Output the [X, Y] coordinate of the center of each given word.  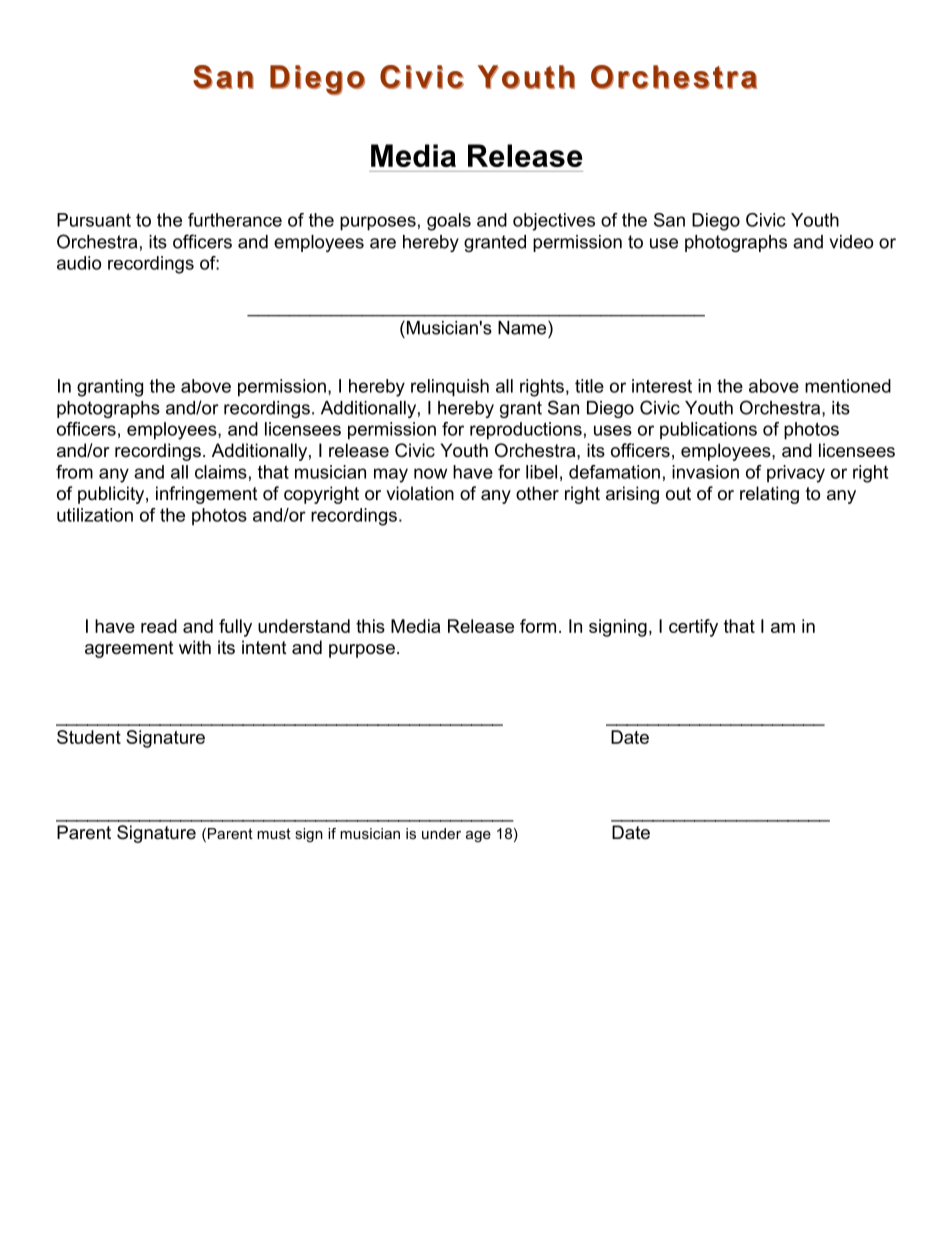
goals [449, 222]
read [159, 626]
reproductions [526, 431]
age [478, 836]
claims [221, 472]
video [851, 242]
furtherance [235, 220]
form [538, 626]
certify [693, 628]
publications [708, 431]
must [274, 833]
